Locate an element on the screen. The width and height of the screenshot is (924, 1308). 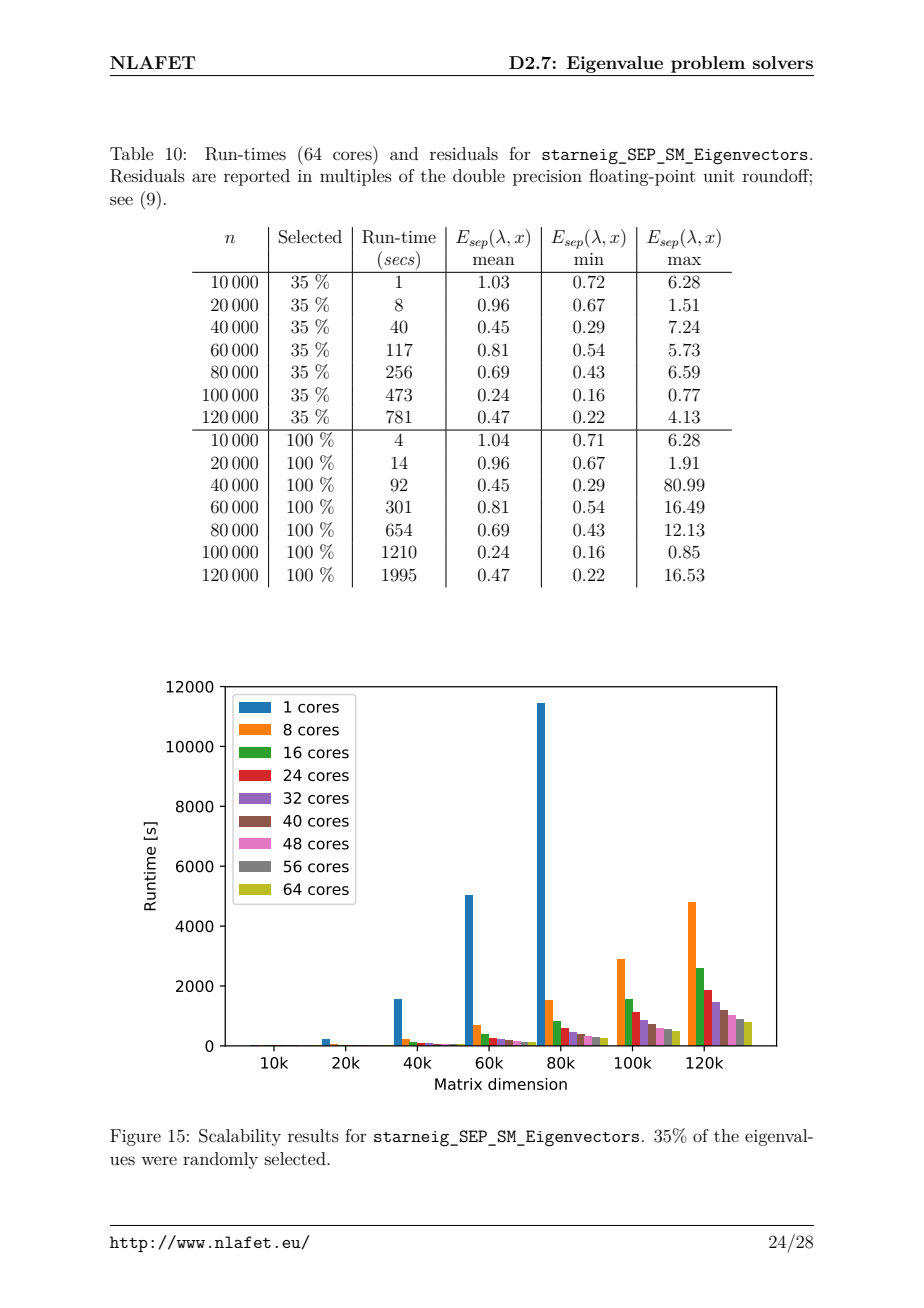
results is located at coordinates (313, 1135).
